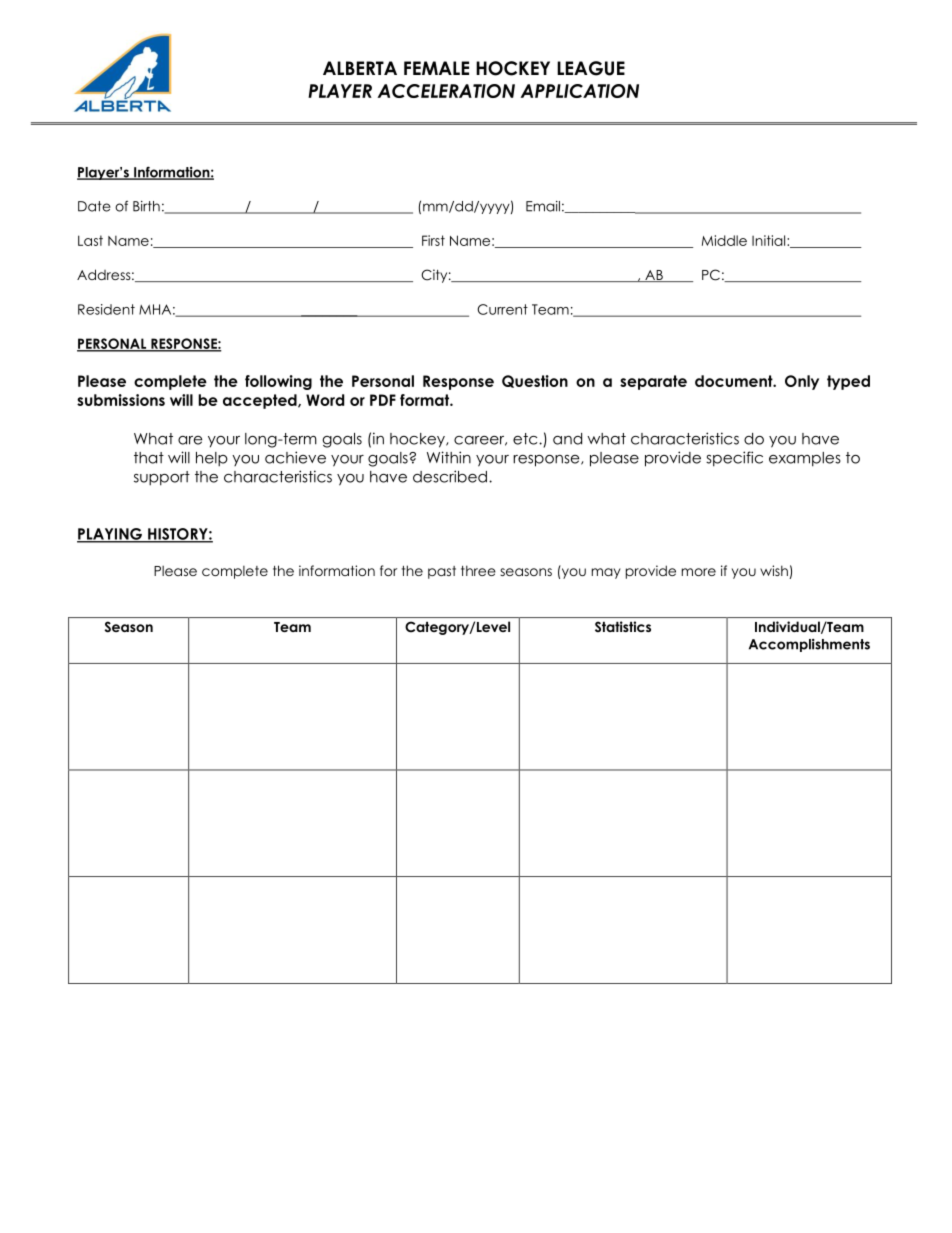 The image size is (952, 1233). I want to click on wish, so click(775, 572).
